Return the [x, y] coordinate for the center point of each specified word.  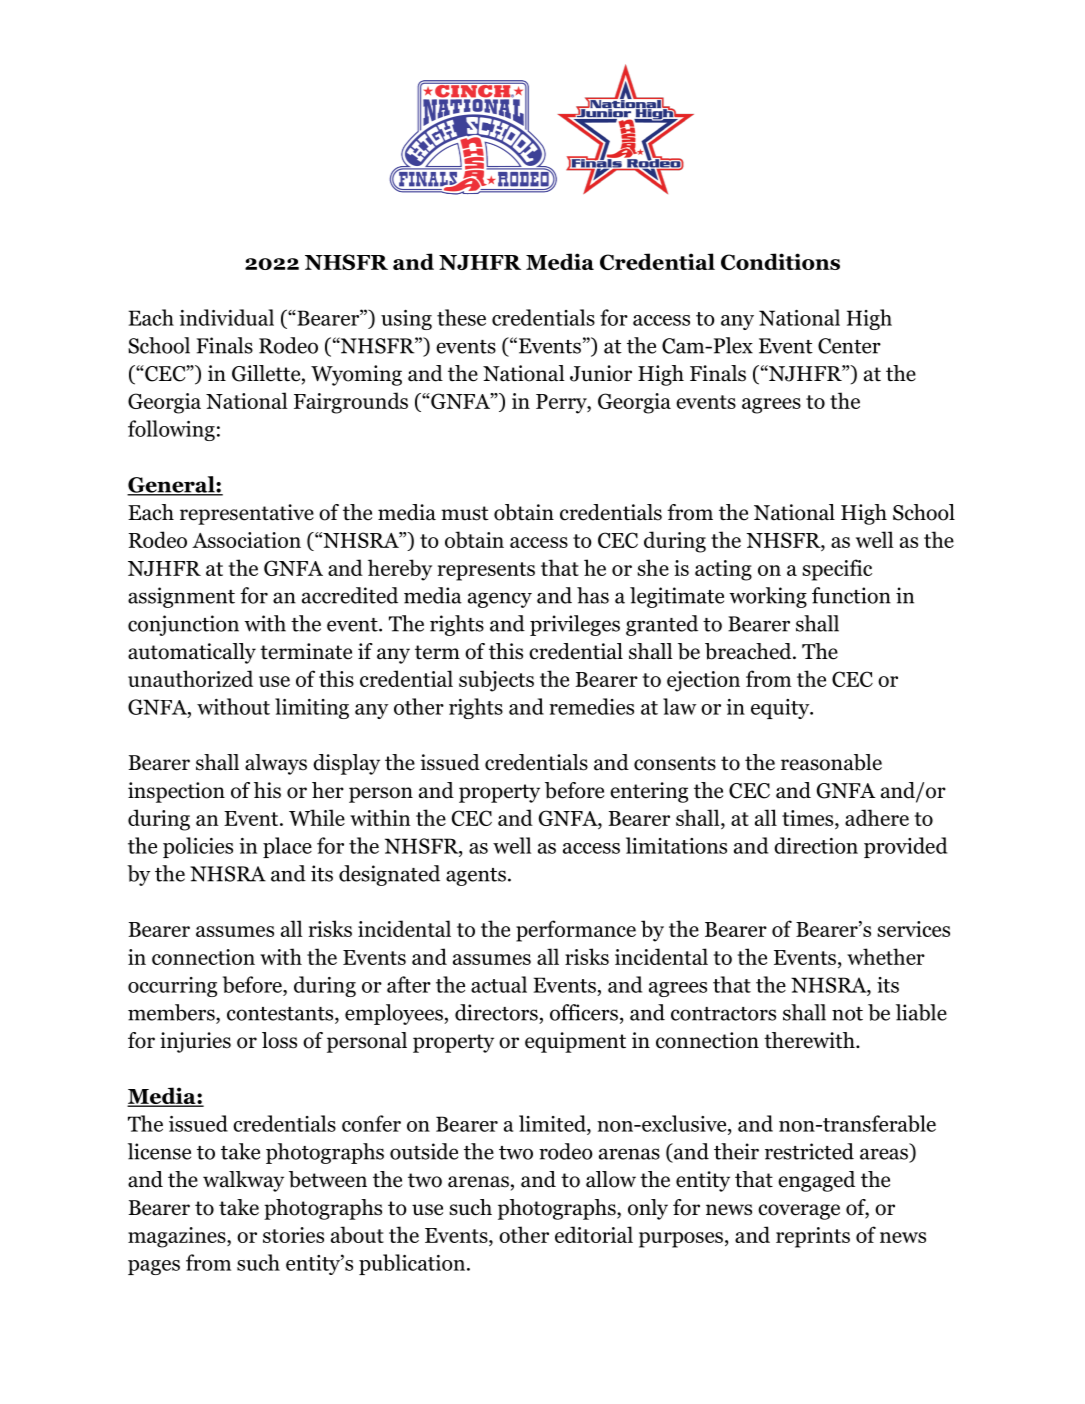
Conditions [780, 261]
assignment [181, 597]
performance [576, 931]
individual [226, 317]
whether [886, 956]
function [851, 595]
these [461, 317]
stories [293, 1235]
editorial [594, 1234]
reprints [813, 1237]
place [287, 847]
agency [500, 600]
